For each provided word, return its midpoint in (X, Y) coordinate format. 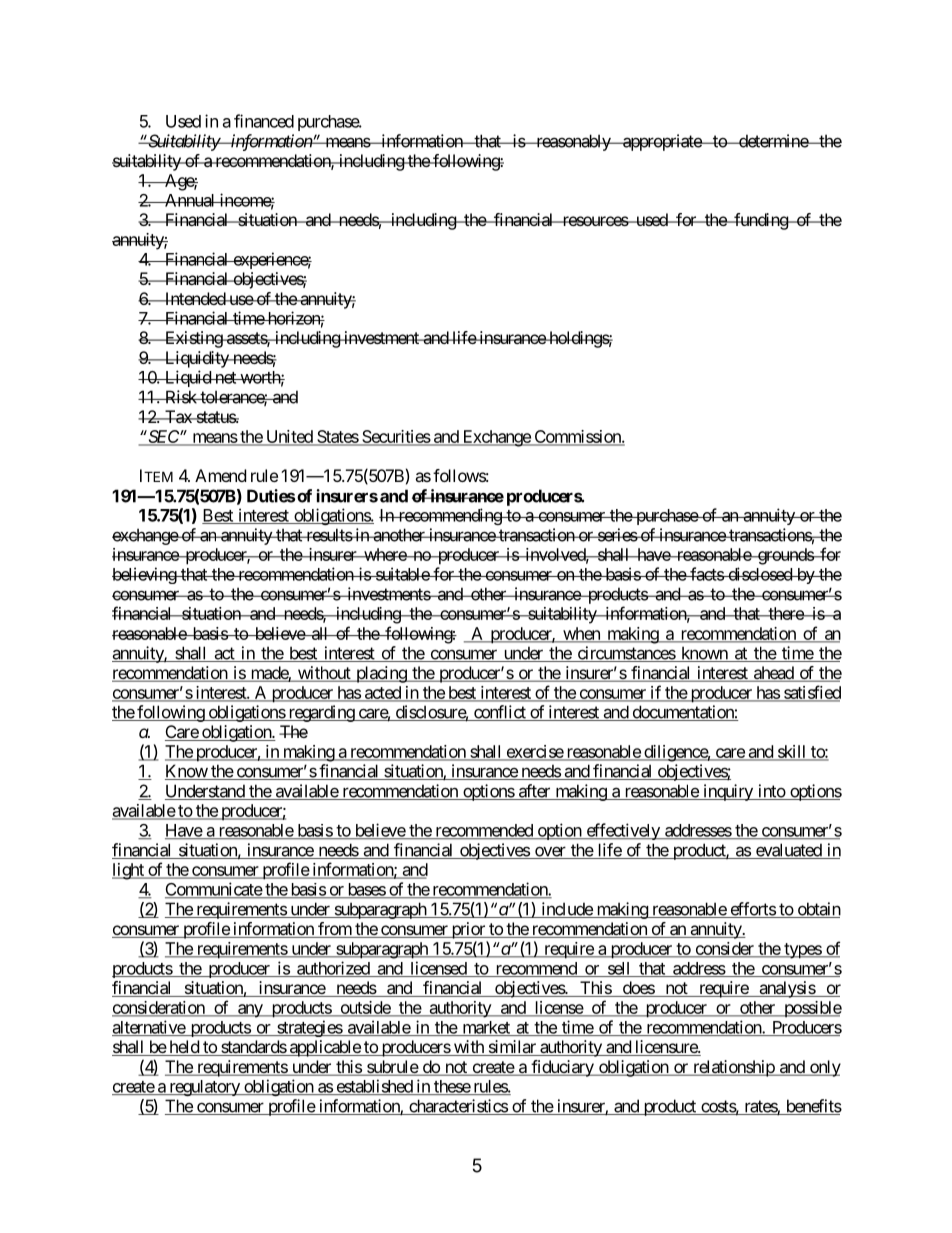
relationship (733, 1068)
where (385, 554)
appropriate (662, 142)
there (785, 613)
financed (264, 121)
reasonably (573, 142)
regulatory (204, 1088)
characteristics (458, 1107)
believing (145, 575)
